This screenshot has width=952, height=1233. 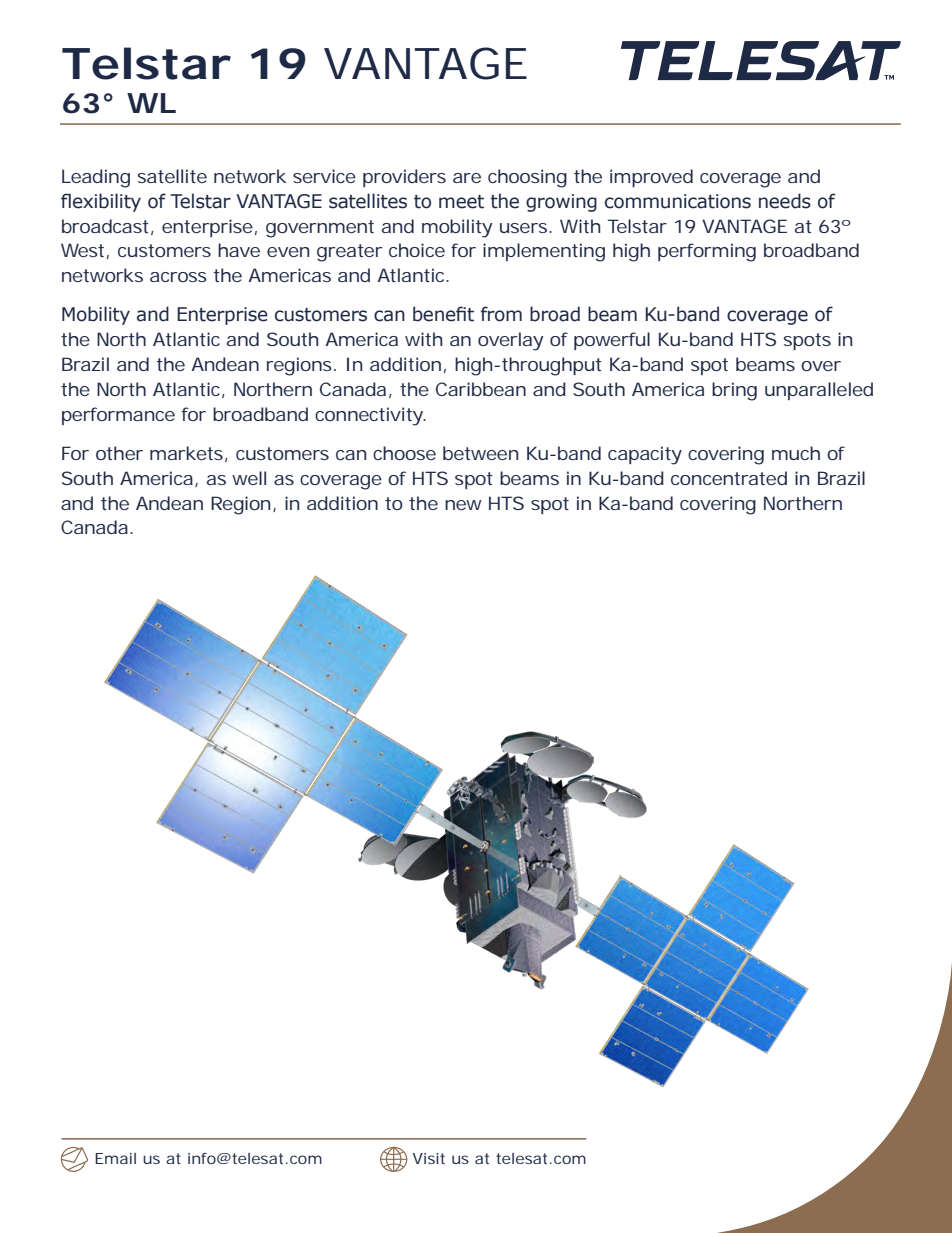 What do you see at coordinates (796, 453) in the screenshot?
I see `much` at bounding box center [796, 453].
